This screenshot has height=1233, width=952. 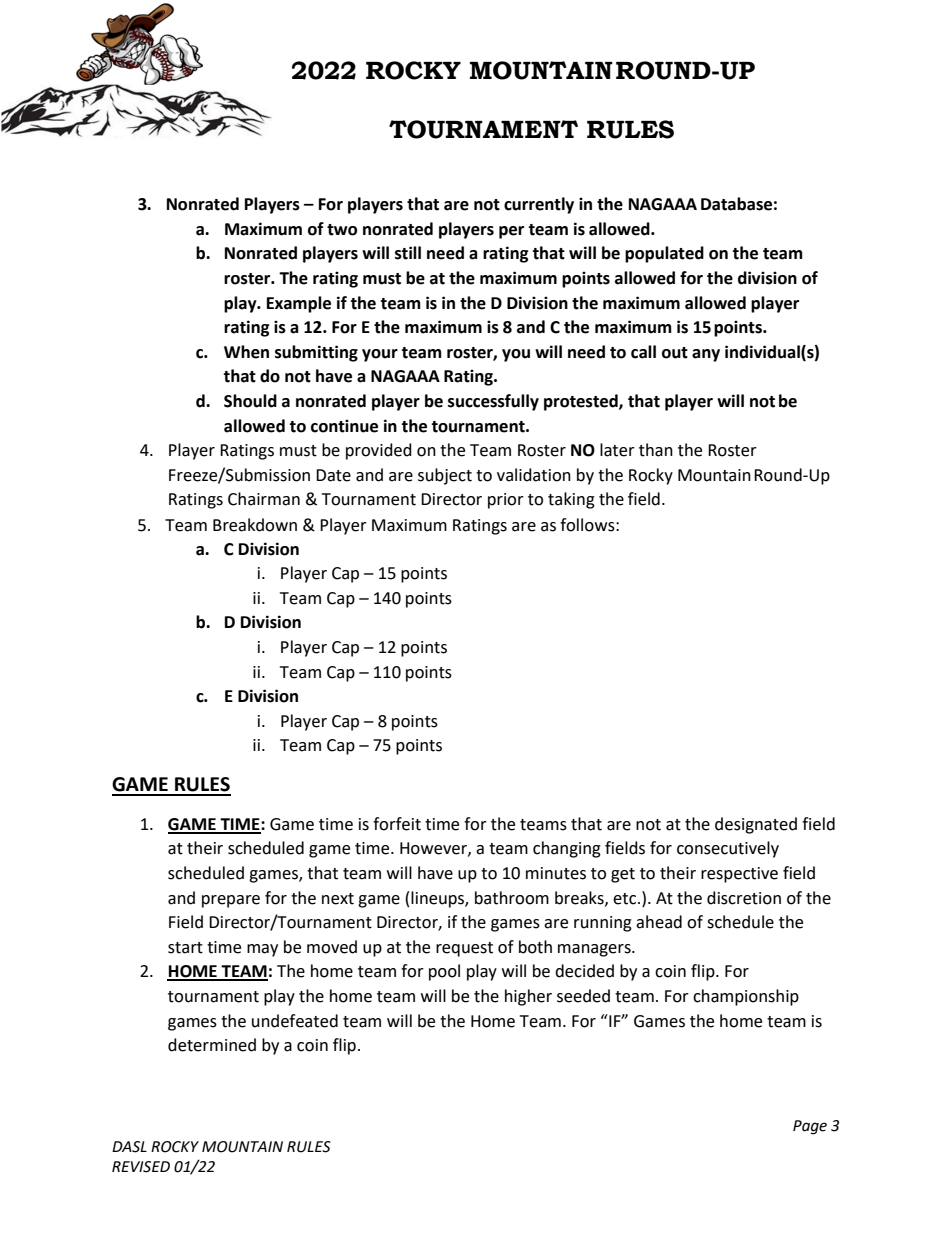 I want to click on per, so click(x=511, y=232).
